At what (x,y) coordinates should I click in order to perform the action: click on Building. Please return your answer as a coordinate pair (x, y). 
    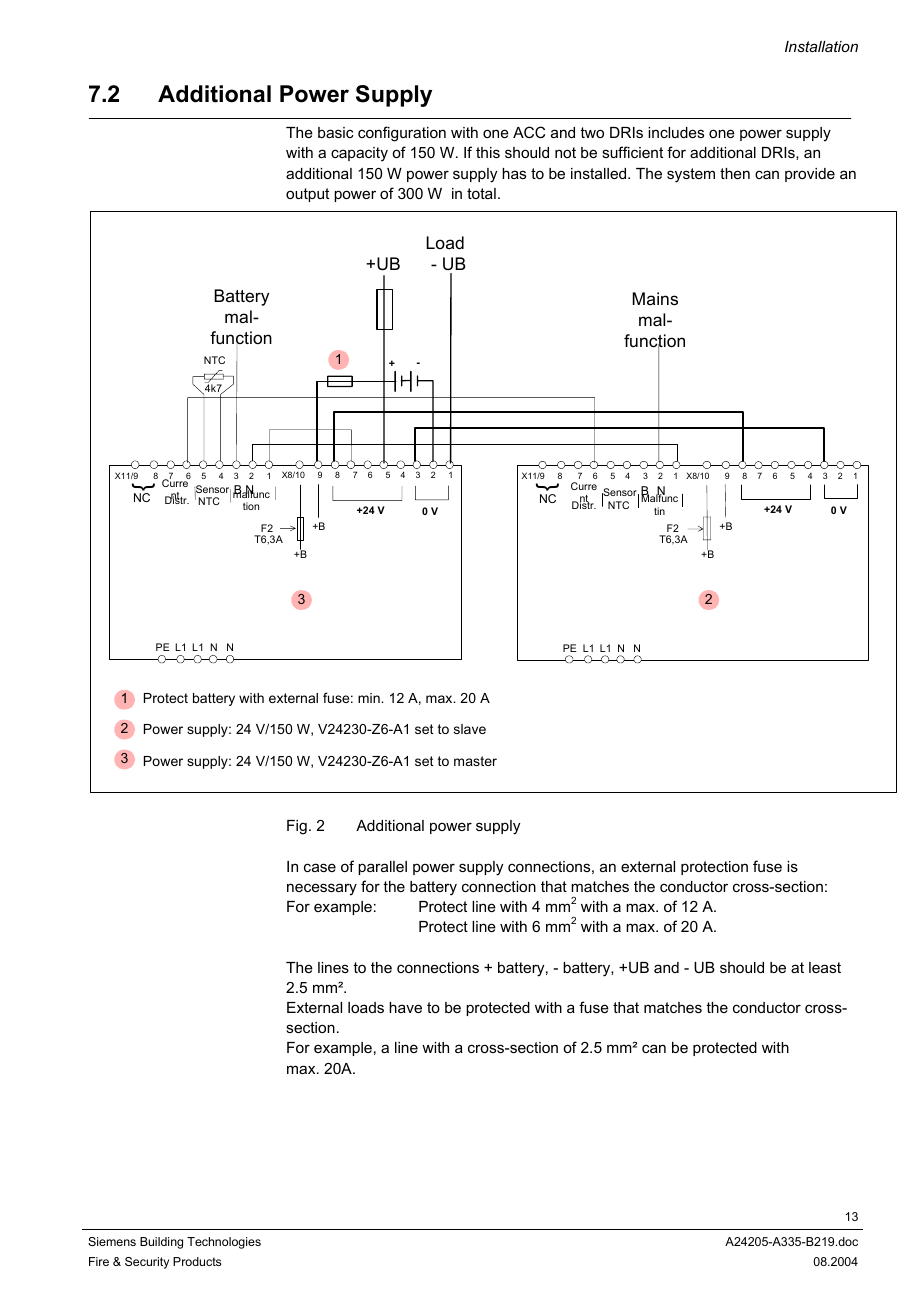
    Looking at the image, I should click on (161, 1243).
